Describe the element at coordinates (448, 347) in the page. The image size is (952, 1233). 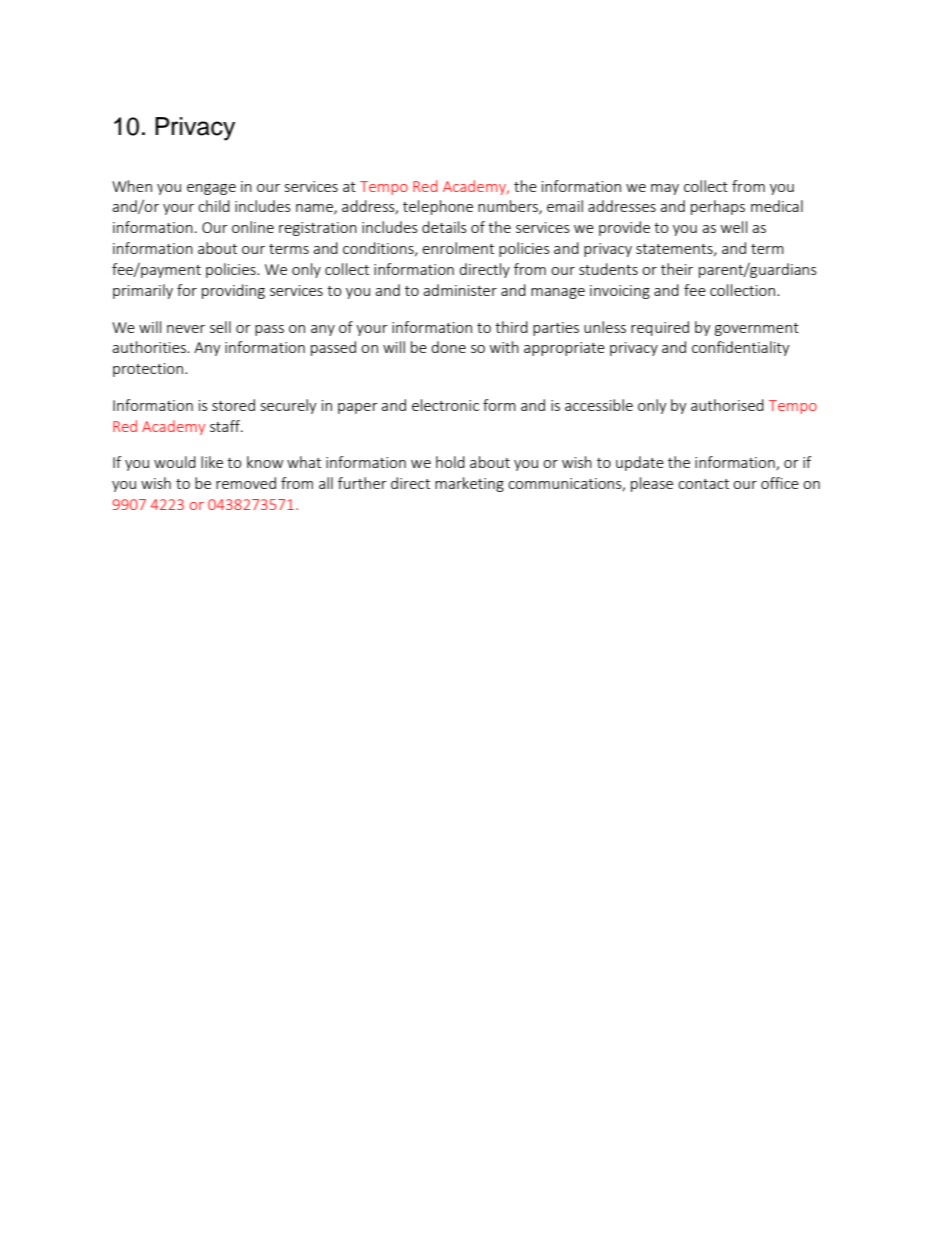
I see `done` at that location.
